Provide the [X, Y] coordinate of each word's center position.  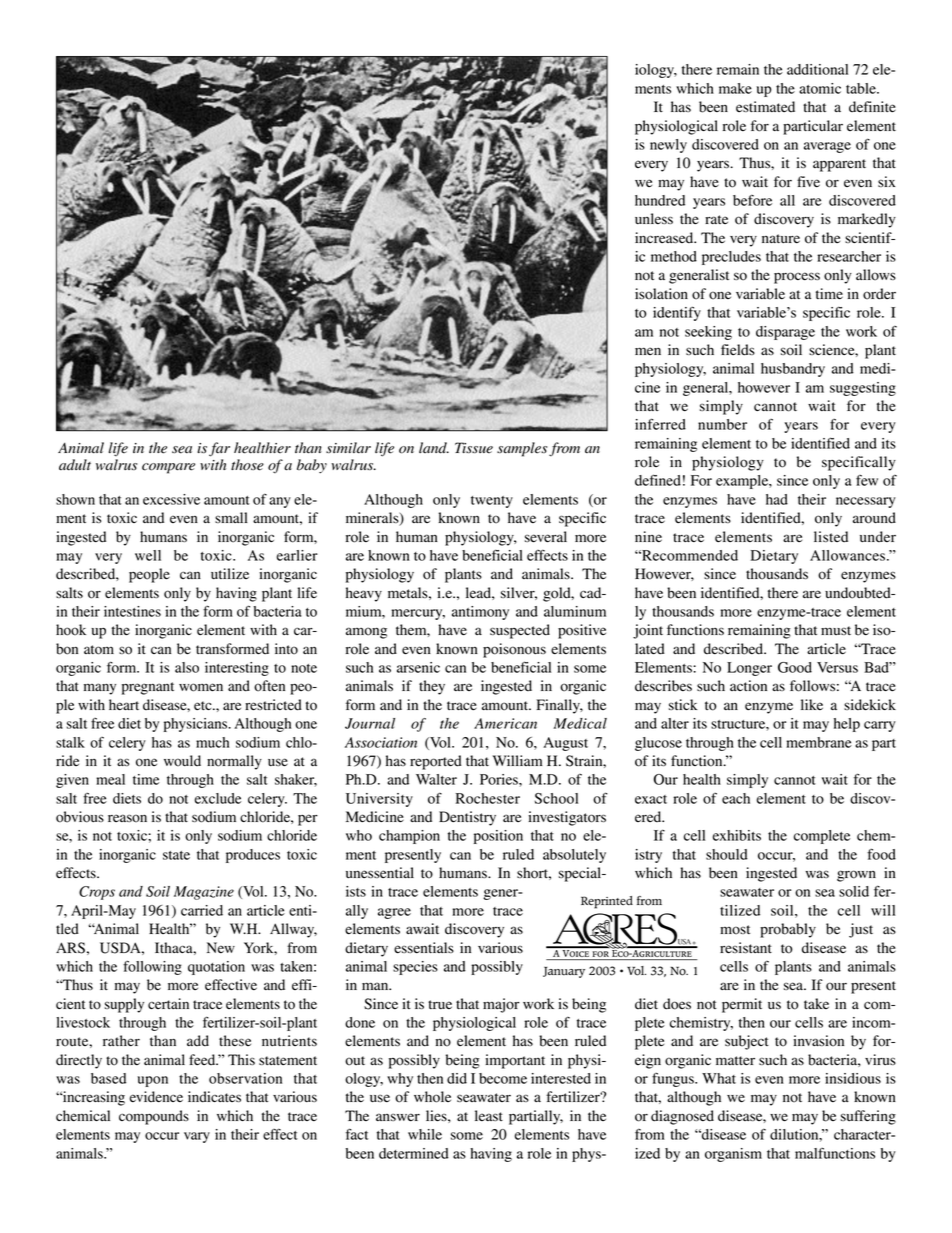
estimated [765, 107]
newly [668, 146]
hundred [660, 200]
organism [733, 1155]
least [489, 1115]
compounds [154, 1117]
